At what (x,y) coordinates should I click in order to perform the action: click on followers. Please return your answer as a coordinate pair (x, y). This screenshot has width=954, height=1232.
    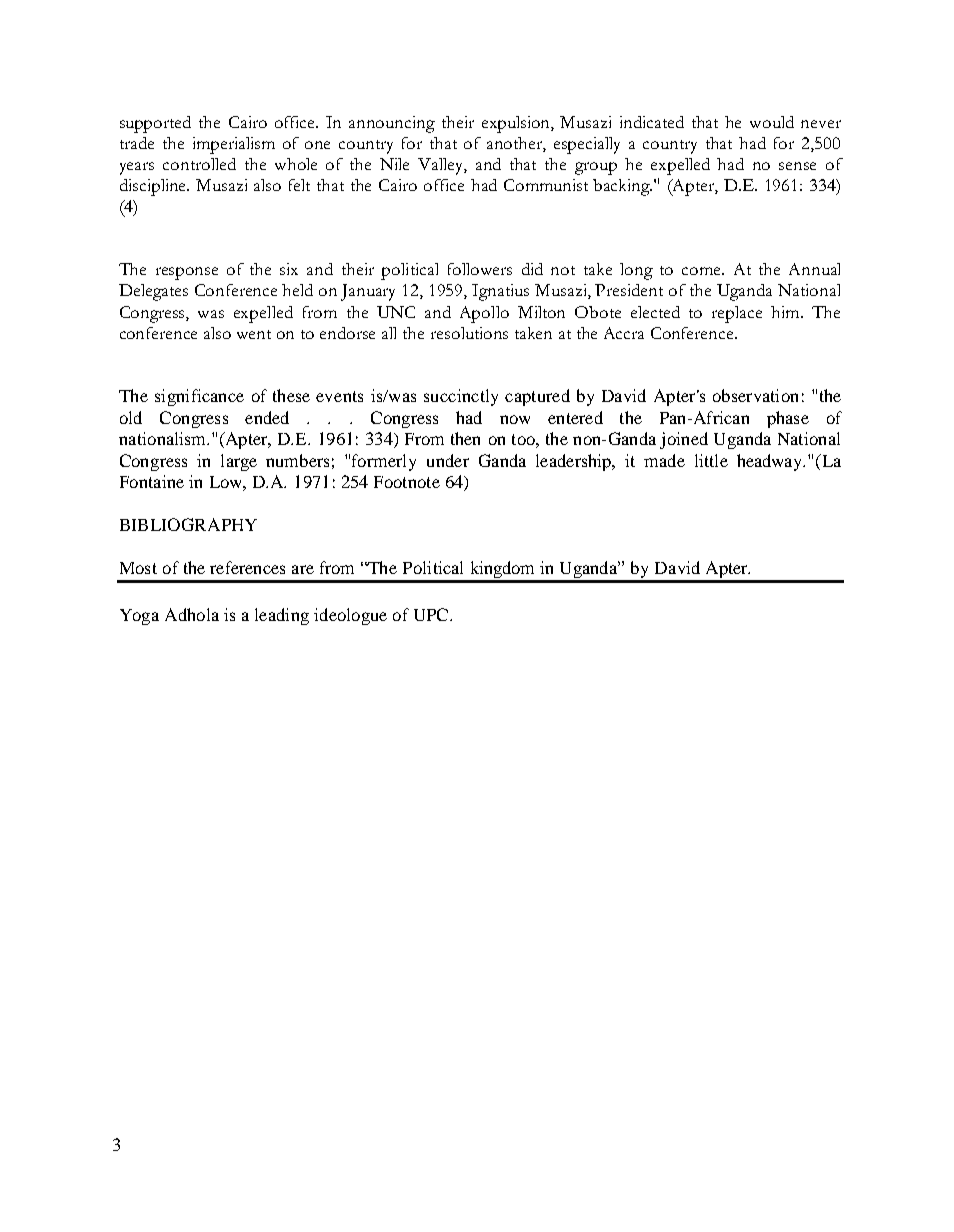
    Looking at the image, I should click on (480, 269).
